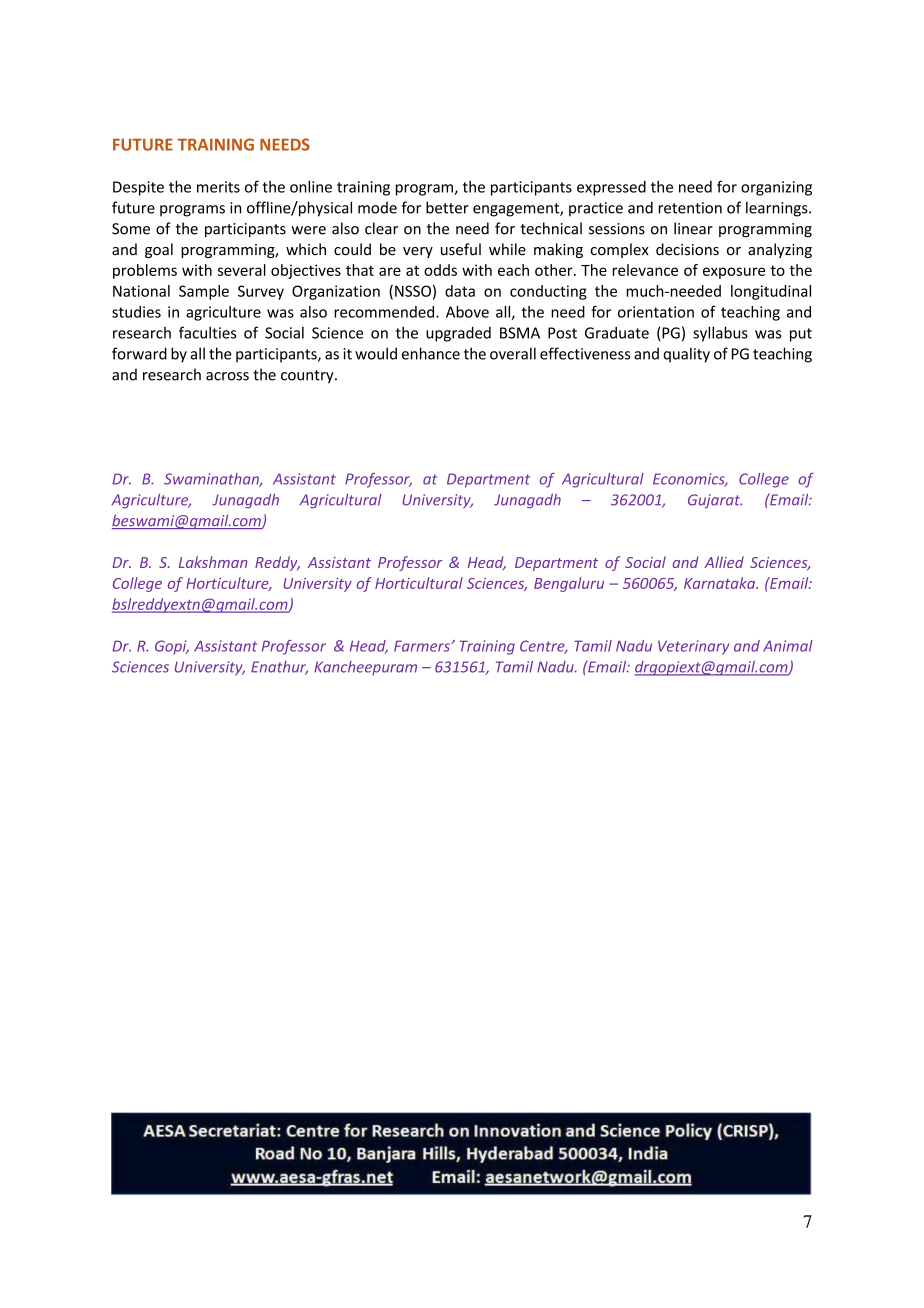 The height and width of the image is (1308, 924). What do you see at coordinates (431, 353) in the image?
I see `enhance` at bounding box center [431, 353].
